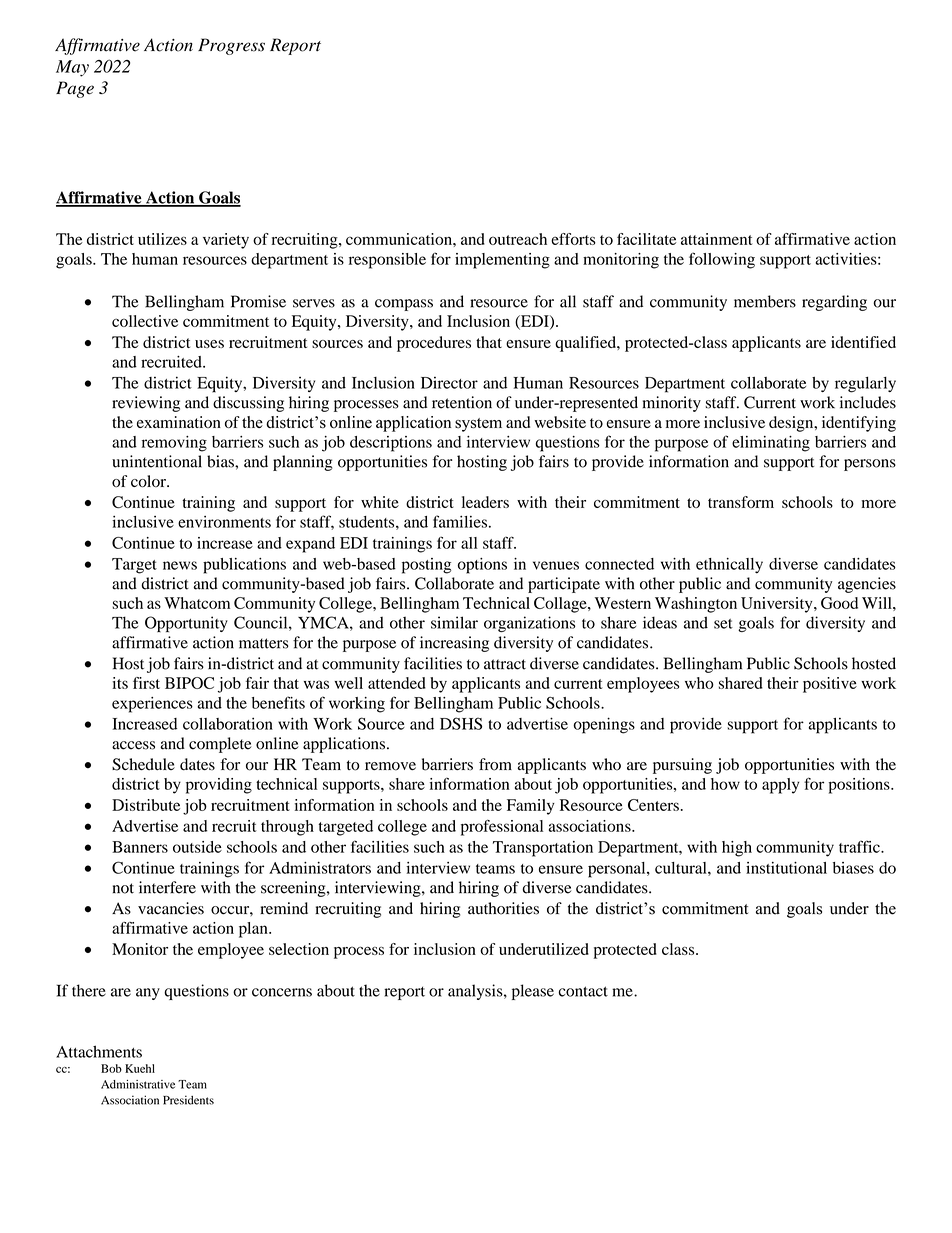 This screenshot has height=1233, width=952. Describe the element at coordinates (771, 444) in the screenshot. I see `eliminating` at that location.
